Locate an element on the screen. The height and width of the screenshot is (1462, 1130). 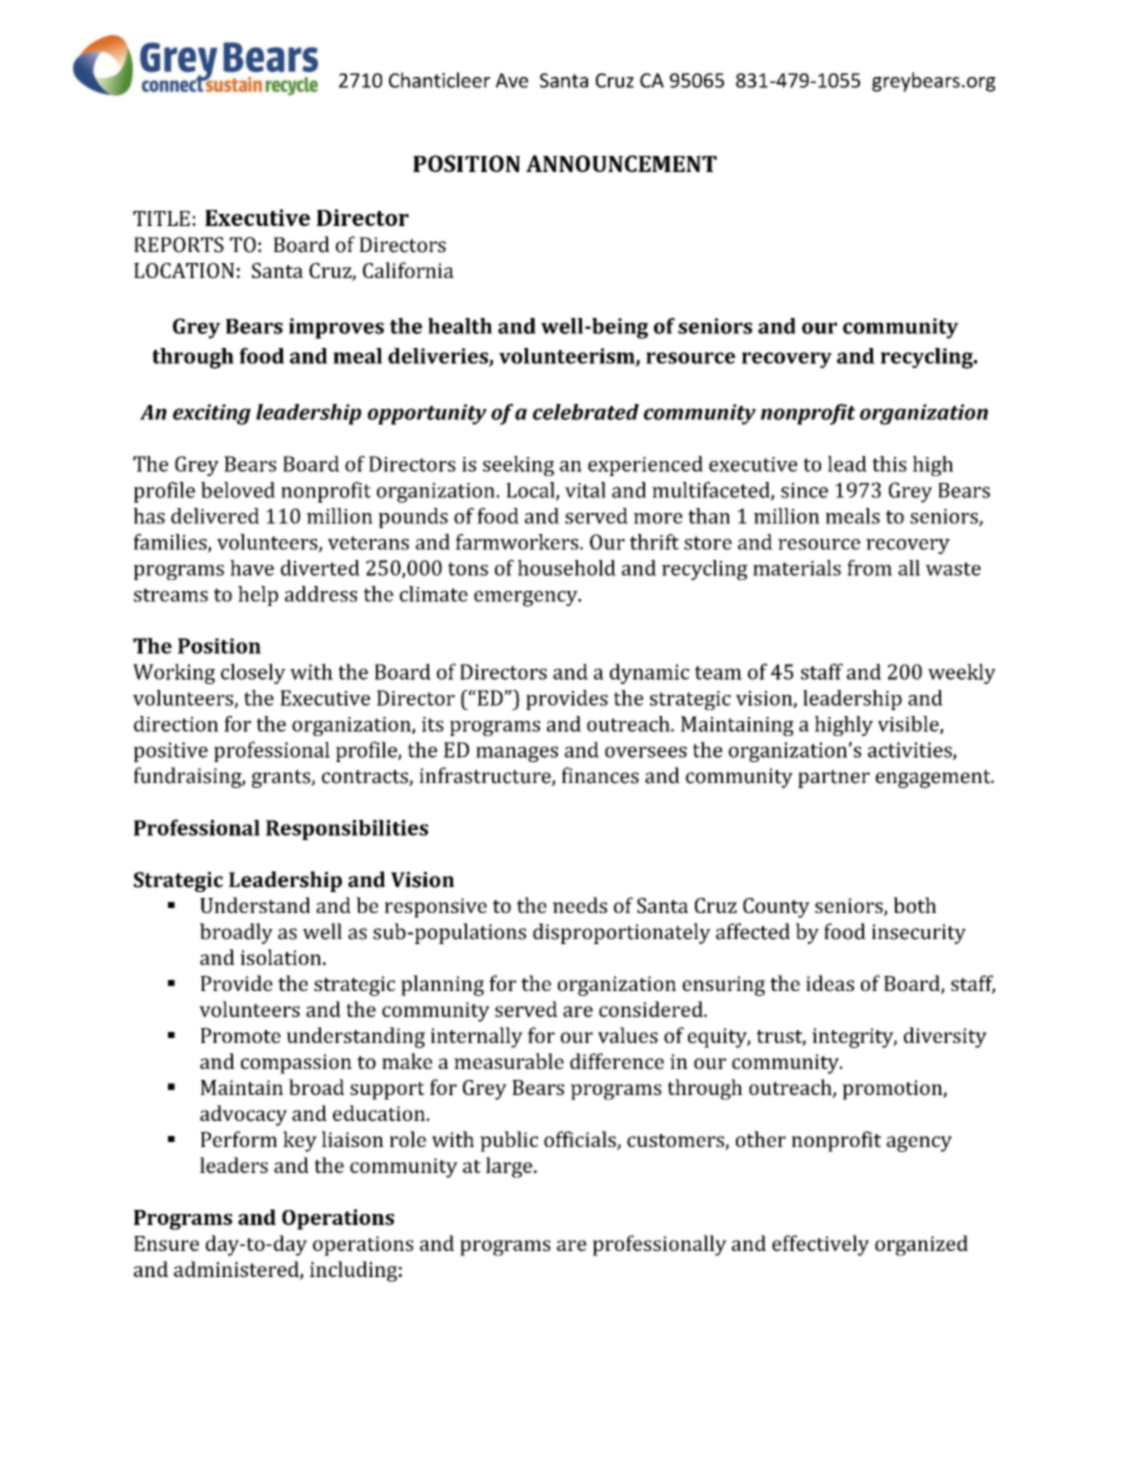
farmworkers is located at coordinates (518, 542).
